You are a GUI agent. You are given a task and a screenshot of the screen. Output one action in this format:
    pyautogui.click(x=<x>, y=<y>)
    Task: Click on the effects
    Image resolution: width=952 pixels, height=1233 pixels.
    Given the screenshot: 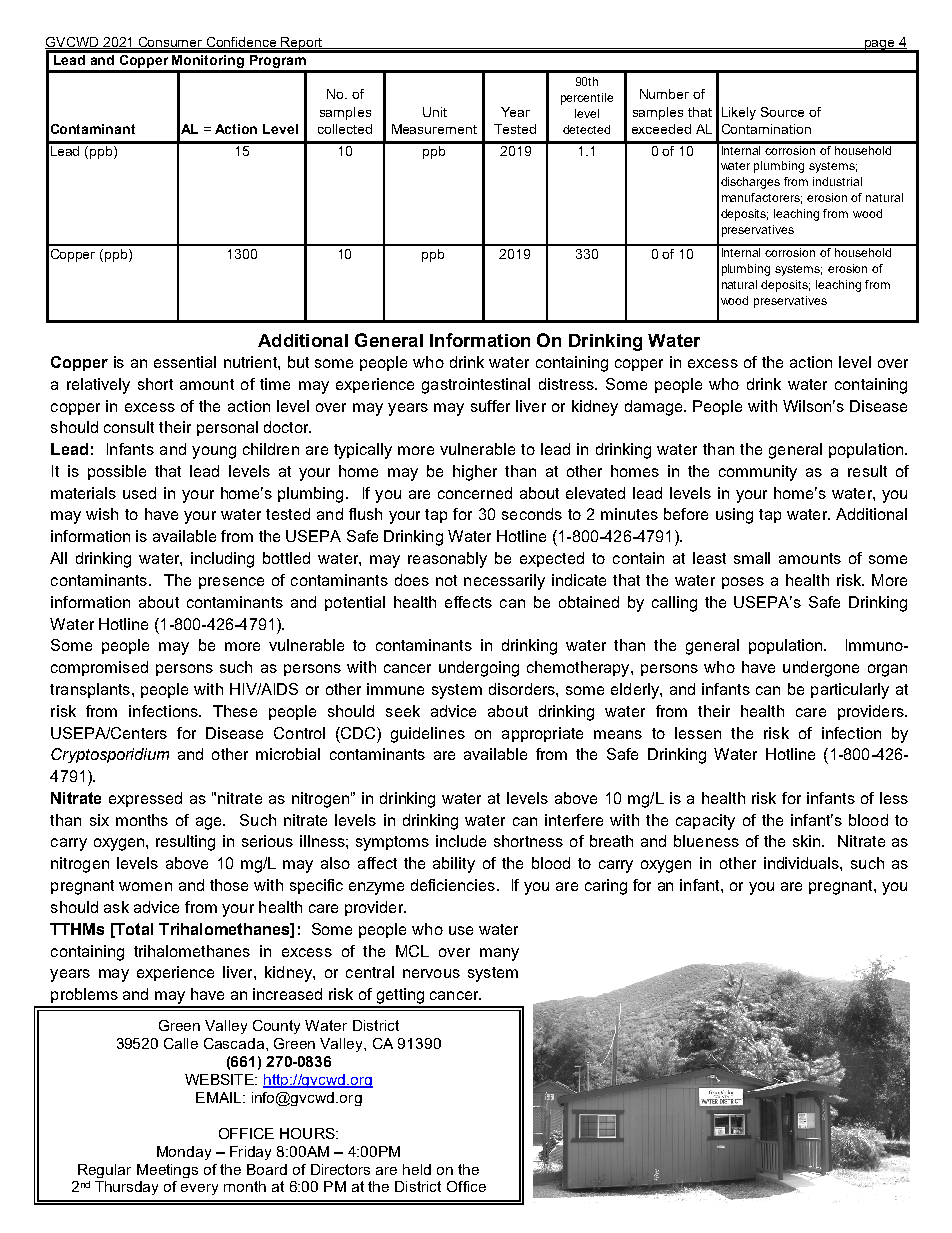 What is the action you would take?
    pyautogui.click(x=468, y=602)
